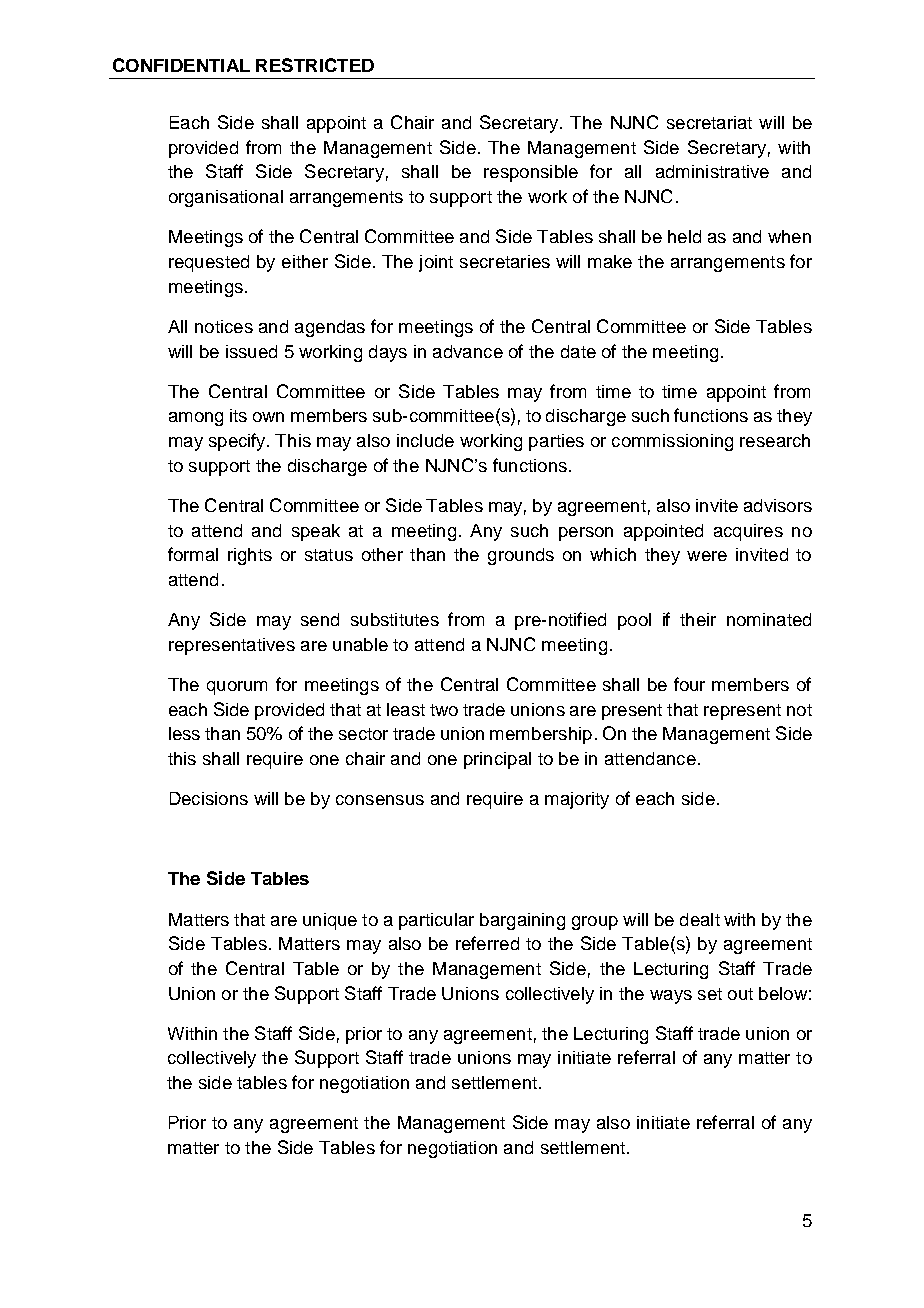 This page has height=1308, width=924. What do you see at coordinates (521, 556) in the page?
I see `grounds` at bounding box center [521, 556].
